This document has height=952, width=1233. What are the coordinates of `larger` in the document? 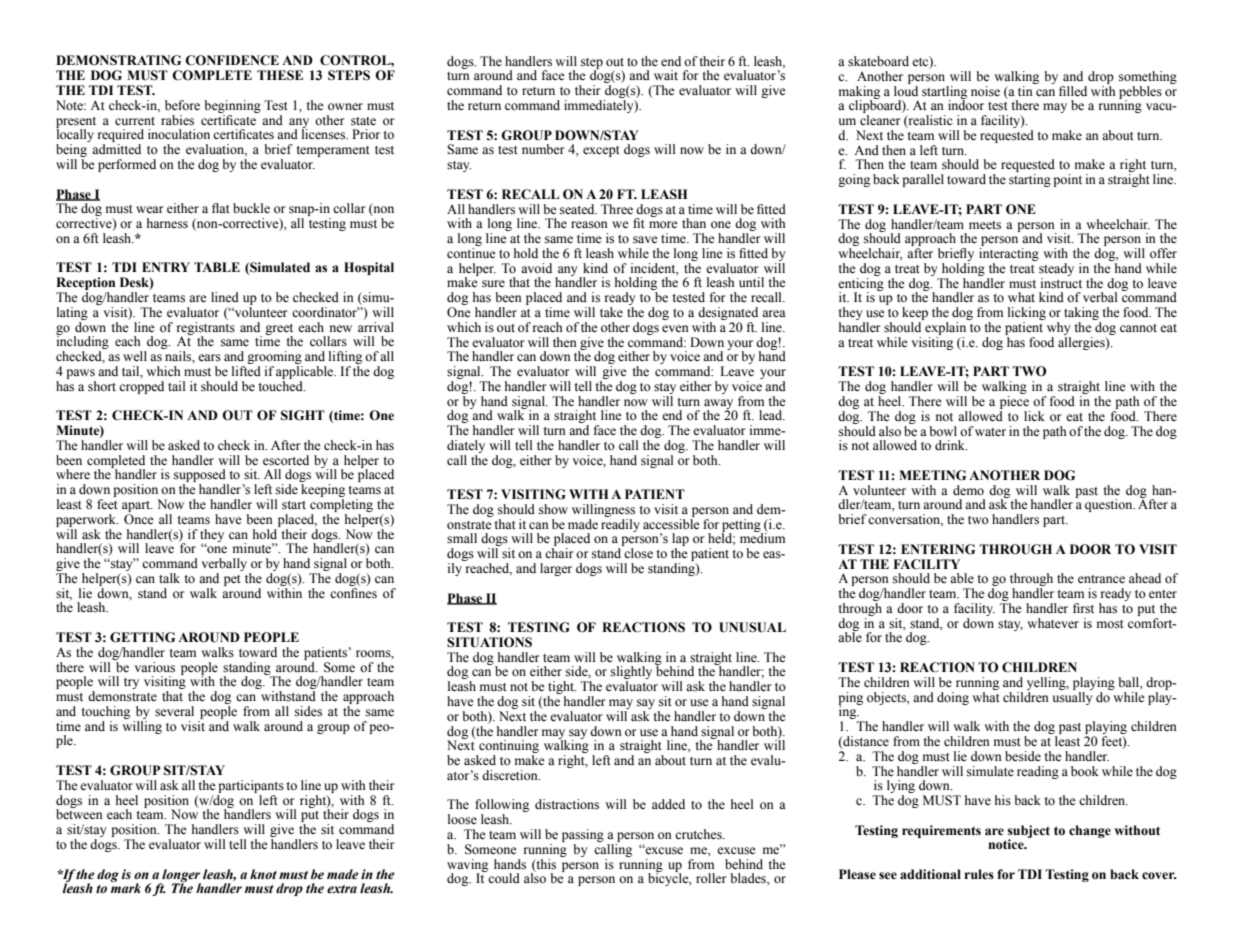 It's located at (556, 569).
